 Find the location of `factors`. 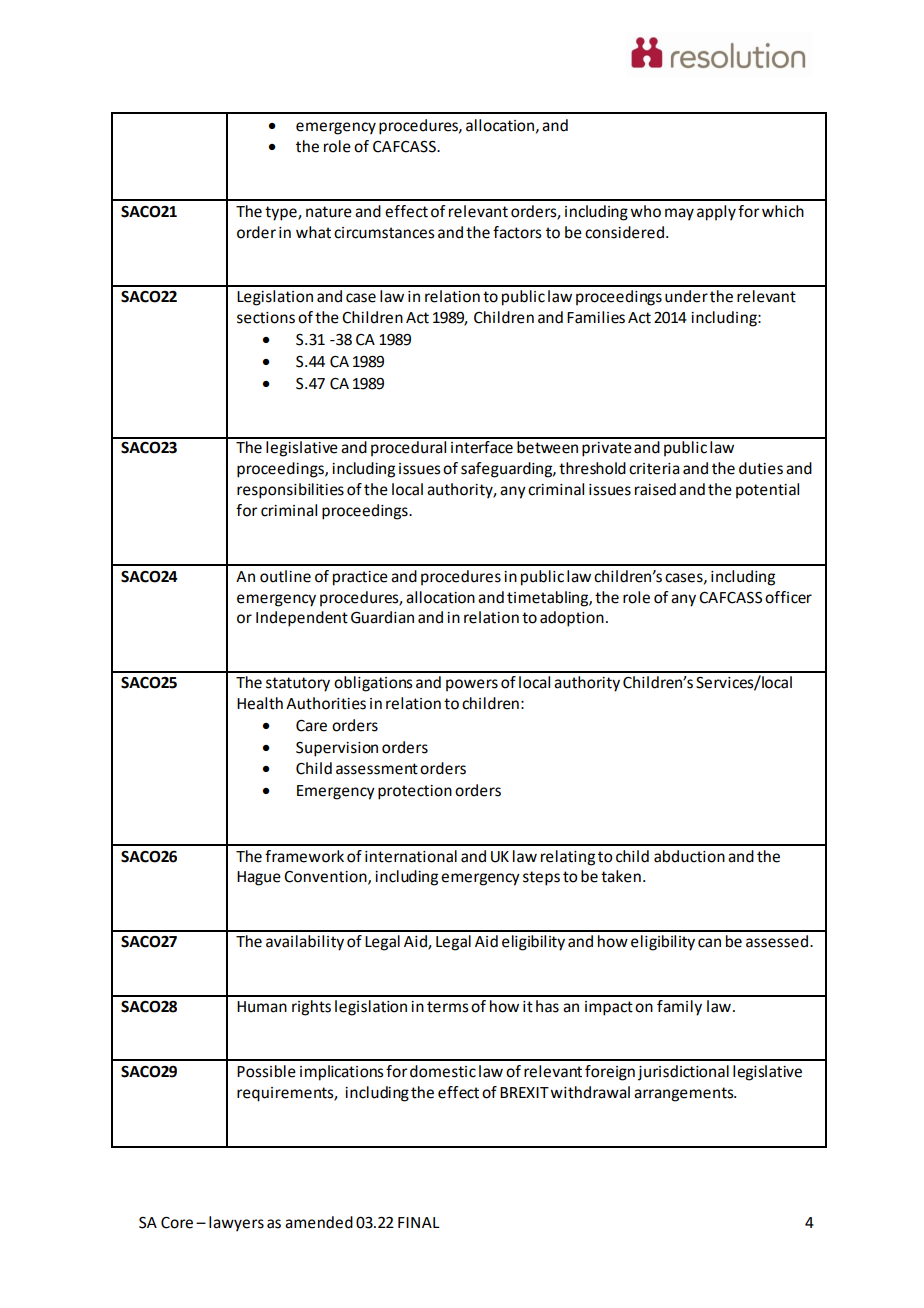

factors is located at coordinates (517, 232).
